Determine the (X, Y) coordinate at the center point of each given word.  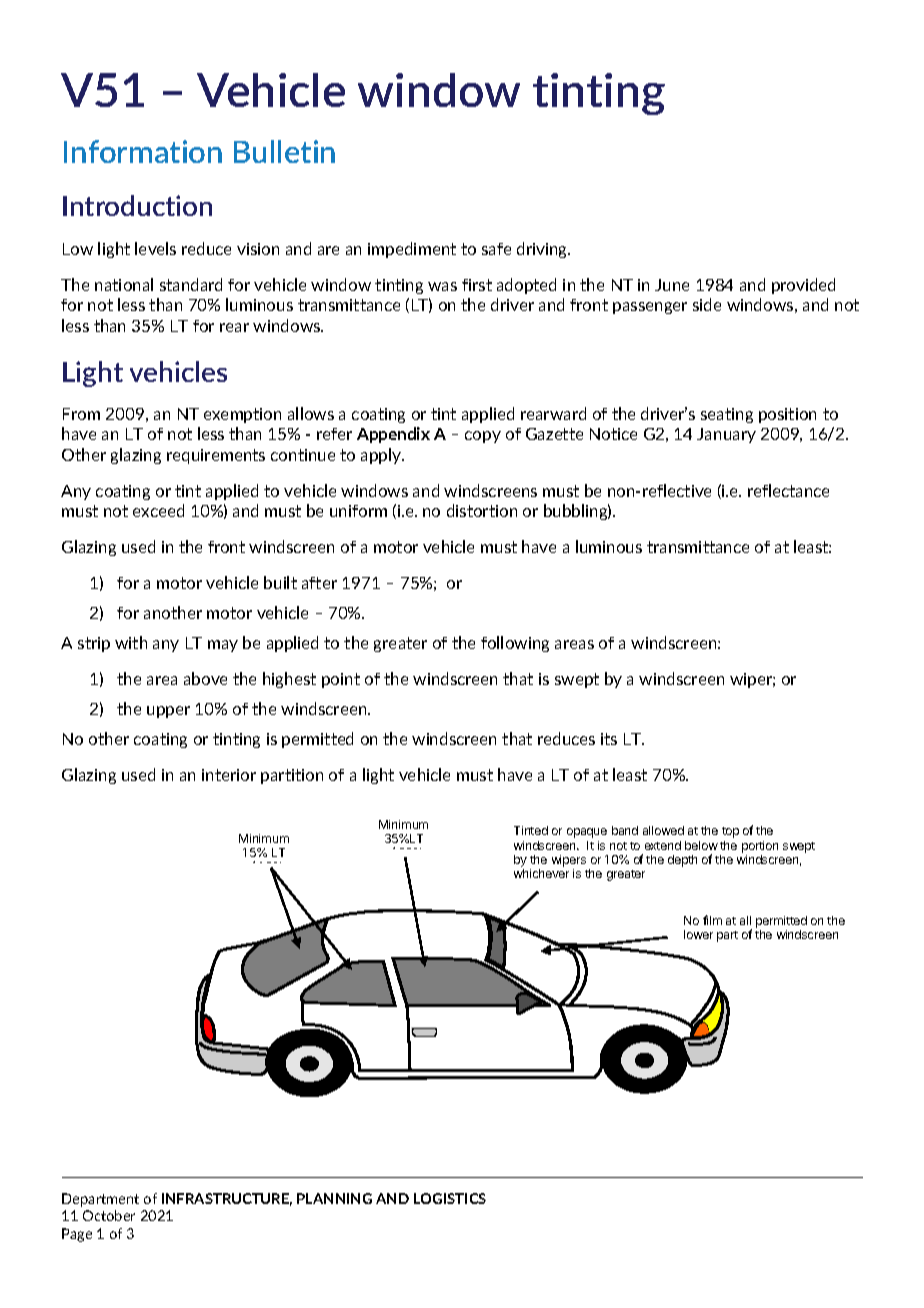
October (109, 1215)
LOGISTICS (450, 1198)
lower (698, 934)
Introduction (137, 205)
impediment (412, 250)
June (672, 285)
